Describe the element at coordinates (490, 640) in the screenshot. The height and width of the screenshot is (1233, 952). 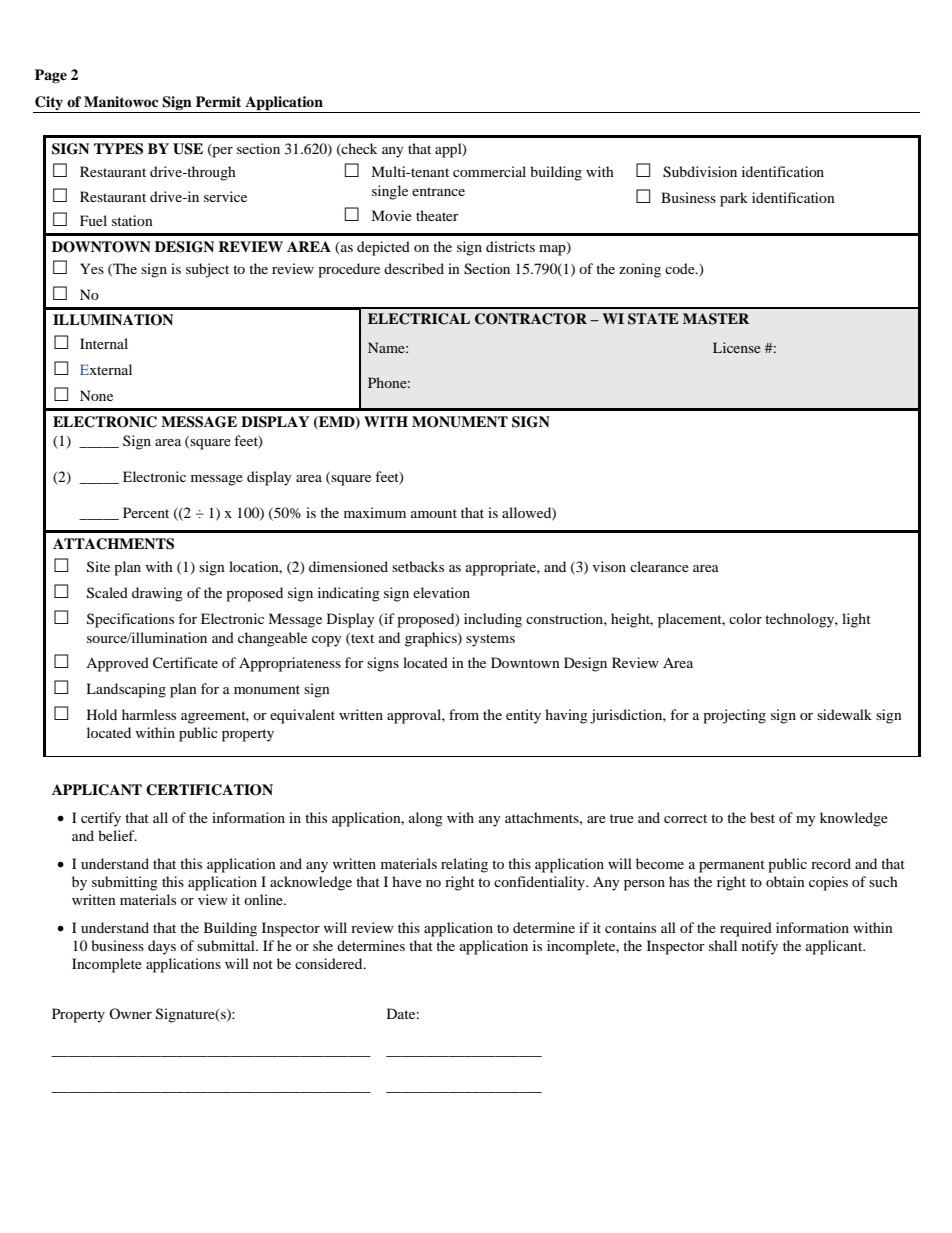
I see `systems` at that location.
